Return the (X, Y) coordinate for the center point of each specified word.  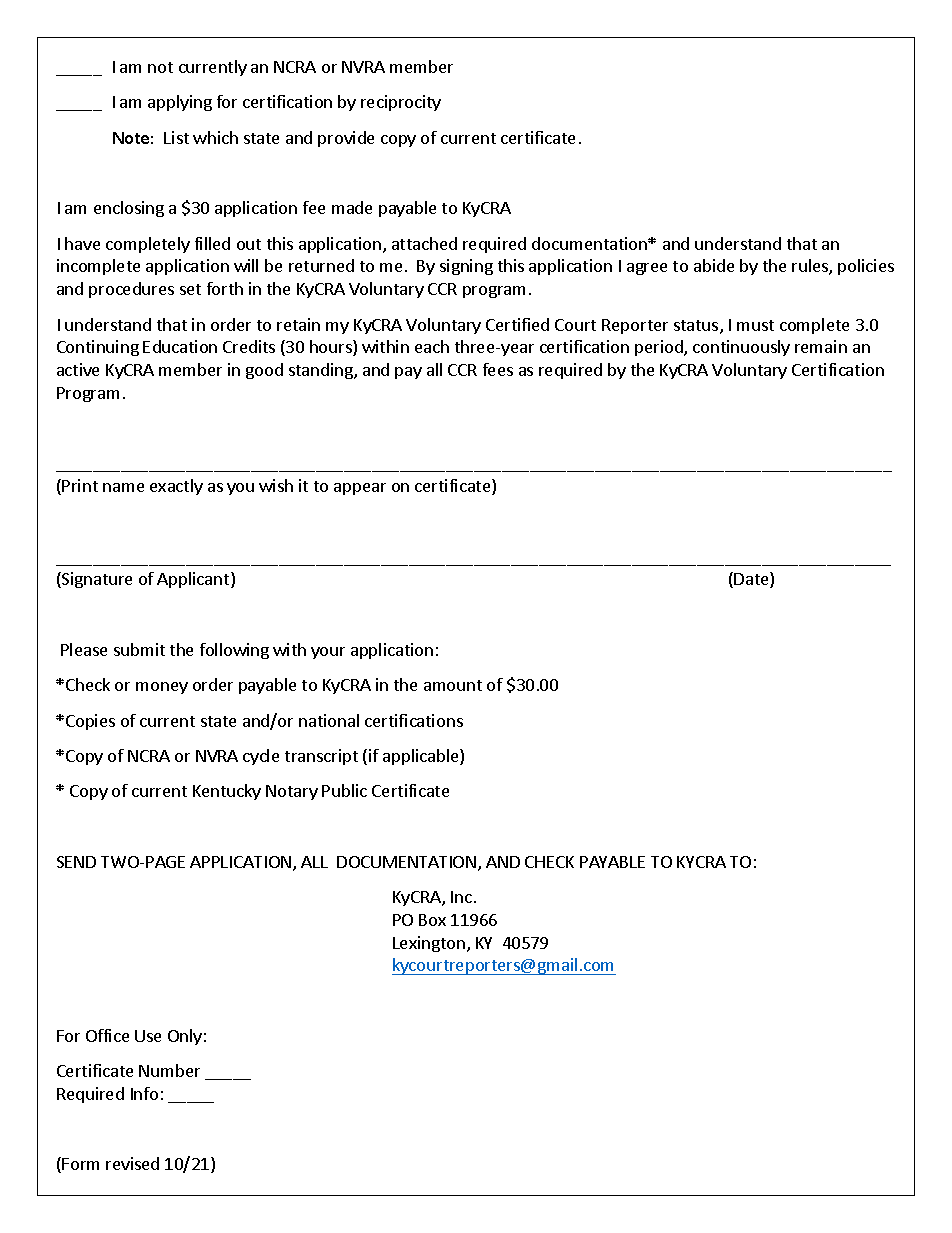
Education (180, 346)
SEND (76, 862)
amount (453, 685)
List (176, 137)
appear (360, 489)
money (162, 688)
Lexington (429, 944)
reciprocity (401, 103)
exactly (176, 487)
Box (432, 920)
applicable (422, 757)
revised (132, 1163)
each (432, 346)
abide (714, 265)
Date (752, 580)
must (755, 325)
